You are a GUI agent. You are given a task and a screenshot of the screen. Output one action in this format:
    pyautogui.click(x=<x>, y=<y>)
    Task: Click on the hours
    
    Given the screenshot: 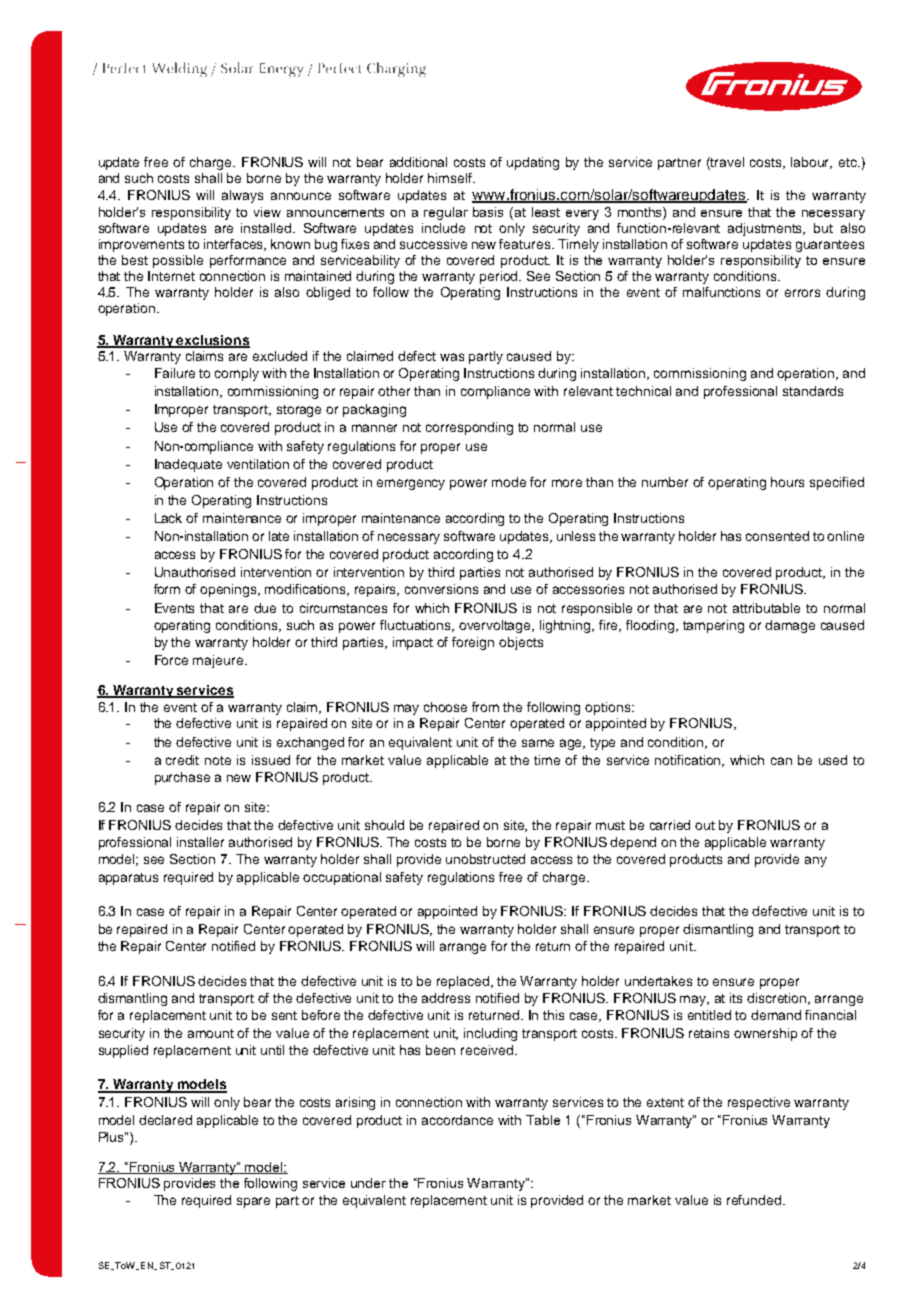 What is the action you would take?
    pyautogui.click(x=787, y=482)
